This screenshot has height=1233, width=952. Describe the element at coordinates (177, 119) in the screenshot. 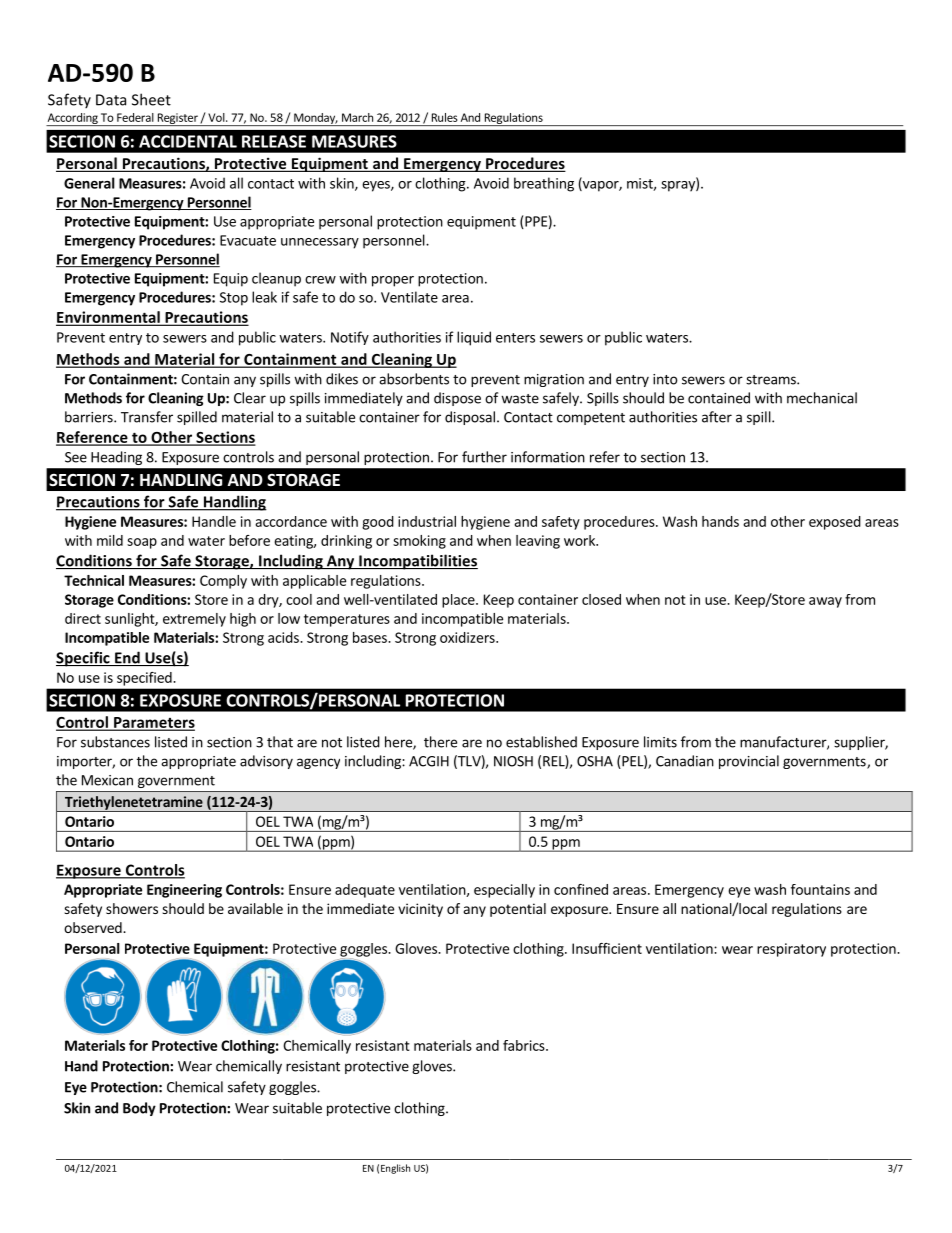

I see `Register` at that location.
